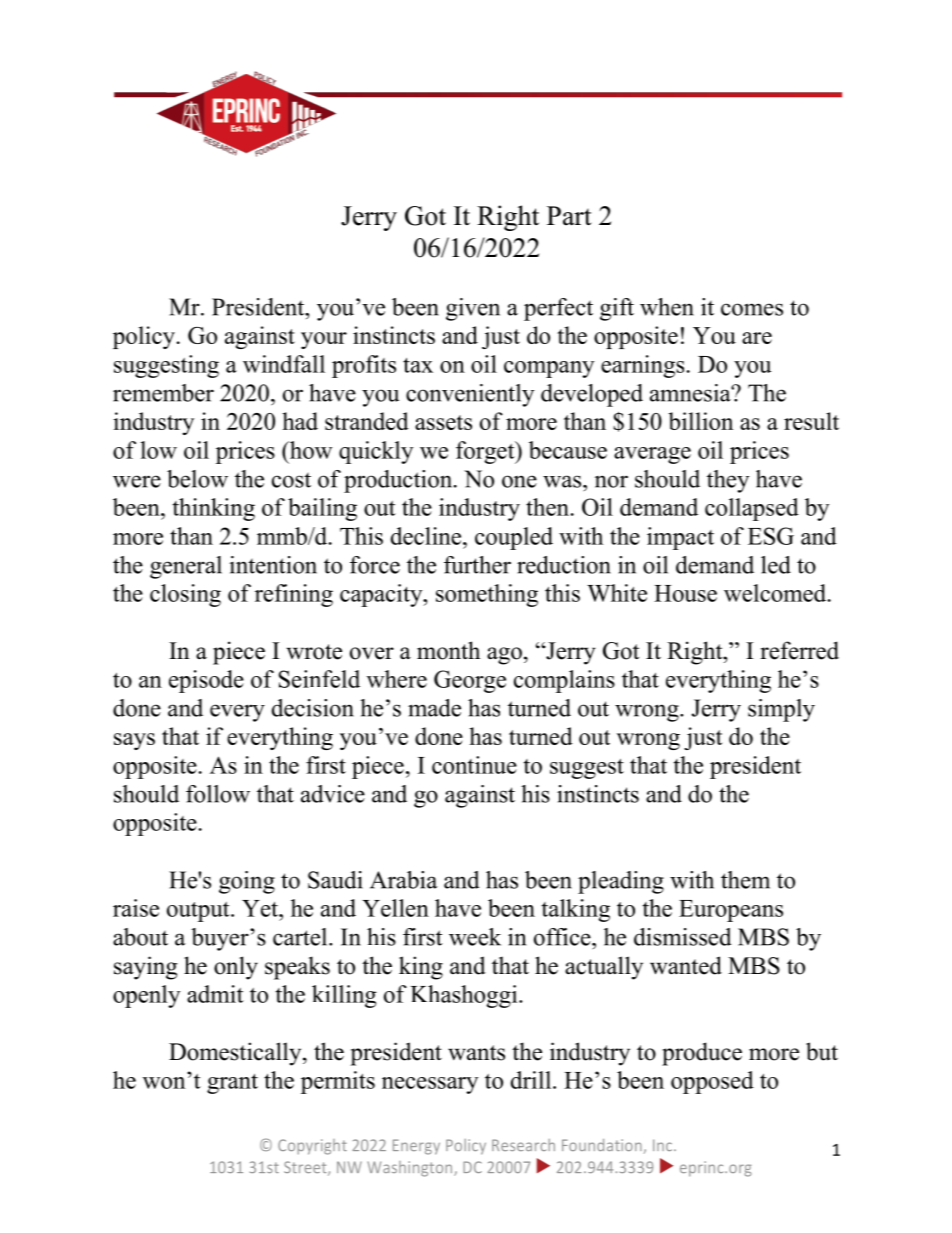  I want to click on week, so click(475, 937).
